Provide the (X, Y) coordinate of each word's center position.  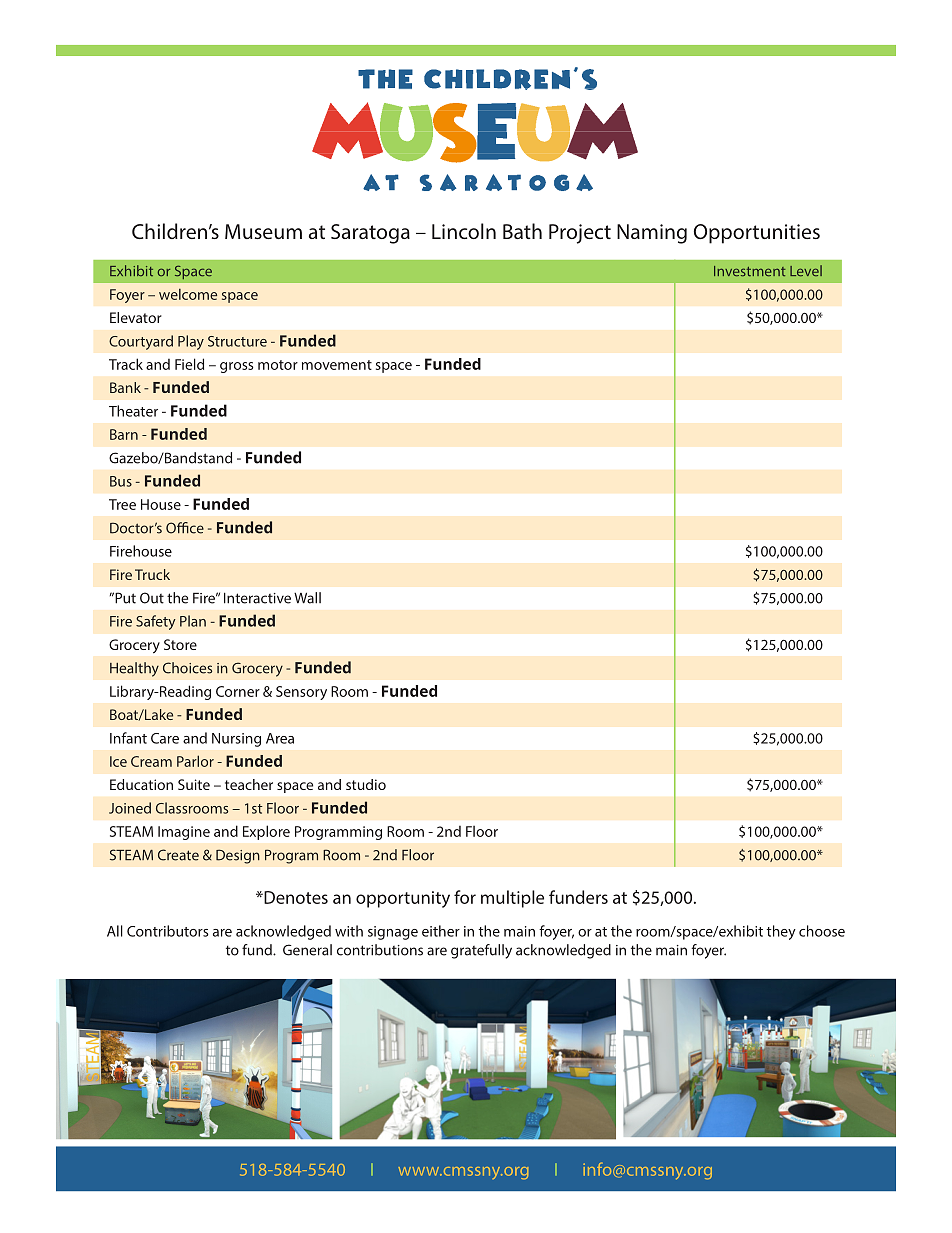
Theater (133, 411)
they (781, 932)
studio (366, 784)
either (441, 931)
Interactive (257, 598)
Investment (749, 271)
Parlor (195, 761)
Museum (263, 231)
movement (337, 365)
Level (806, 270)
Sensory (301, 693)
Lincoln (464, 231)
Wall (307, 598)
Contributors (168, 931)
